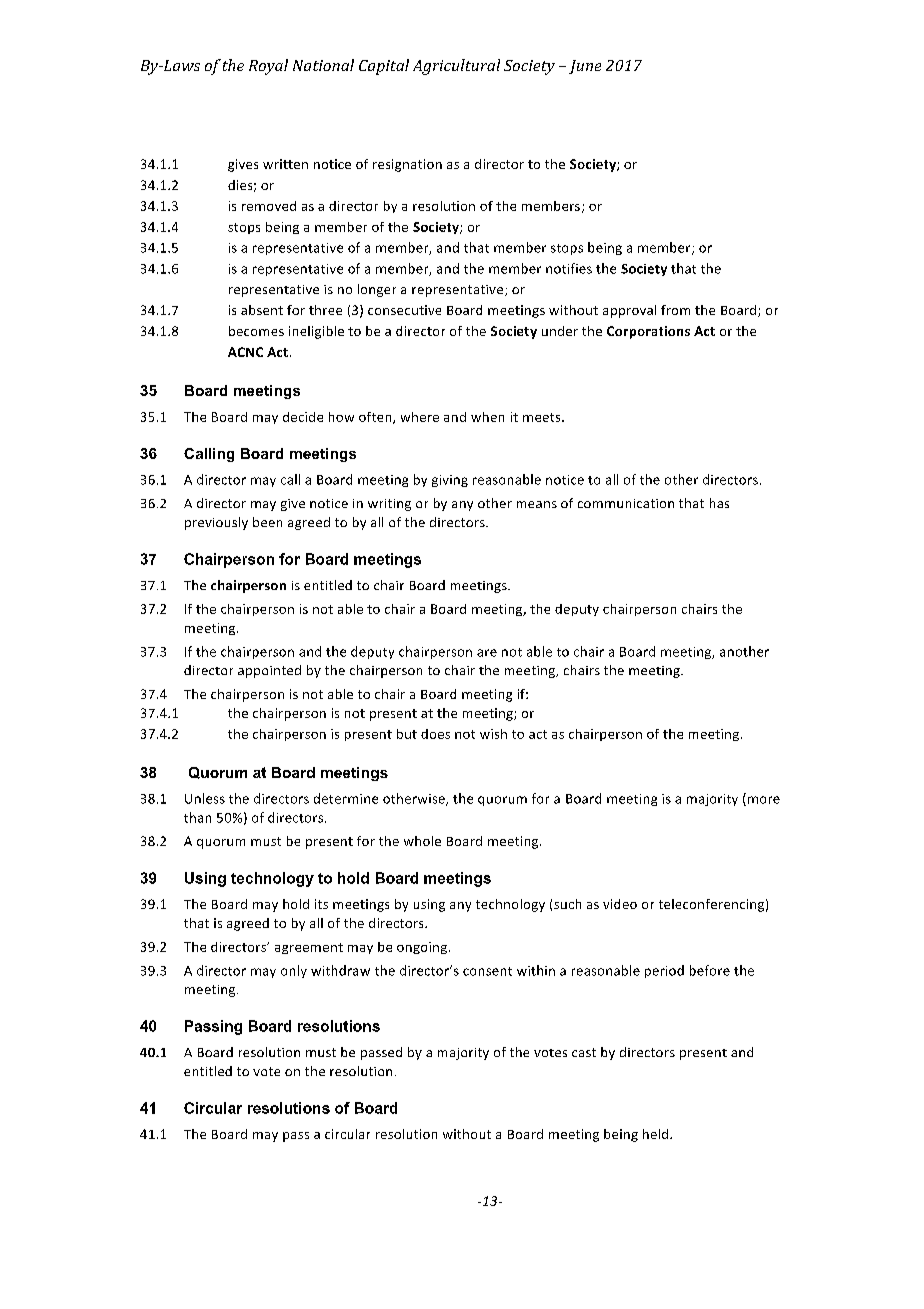  What do you see at coordinates (487, 417) in the document?
I see `when` at bounding box center [487, 417].
